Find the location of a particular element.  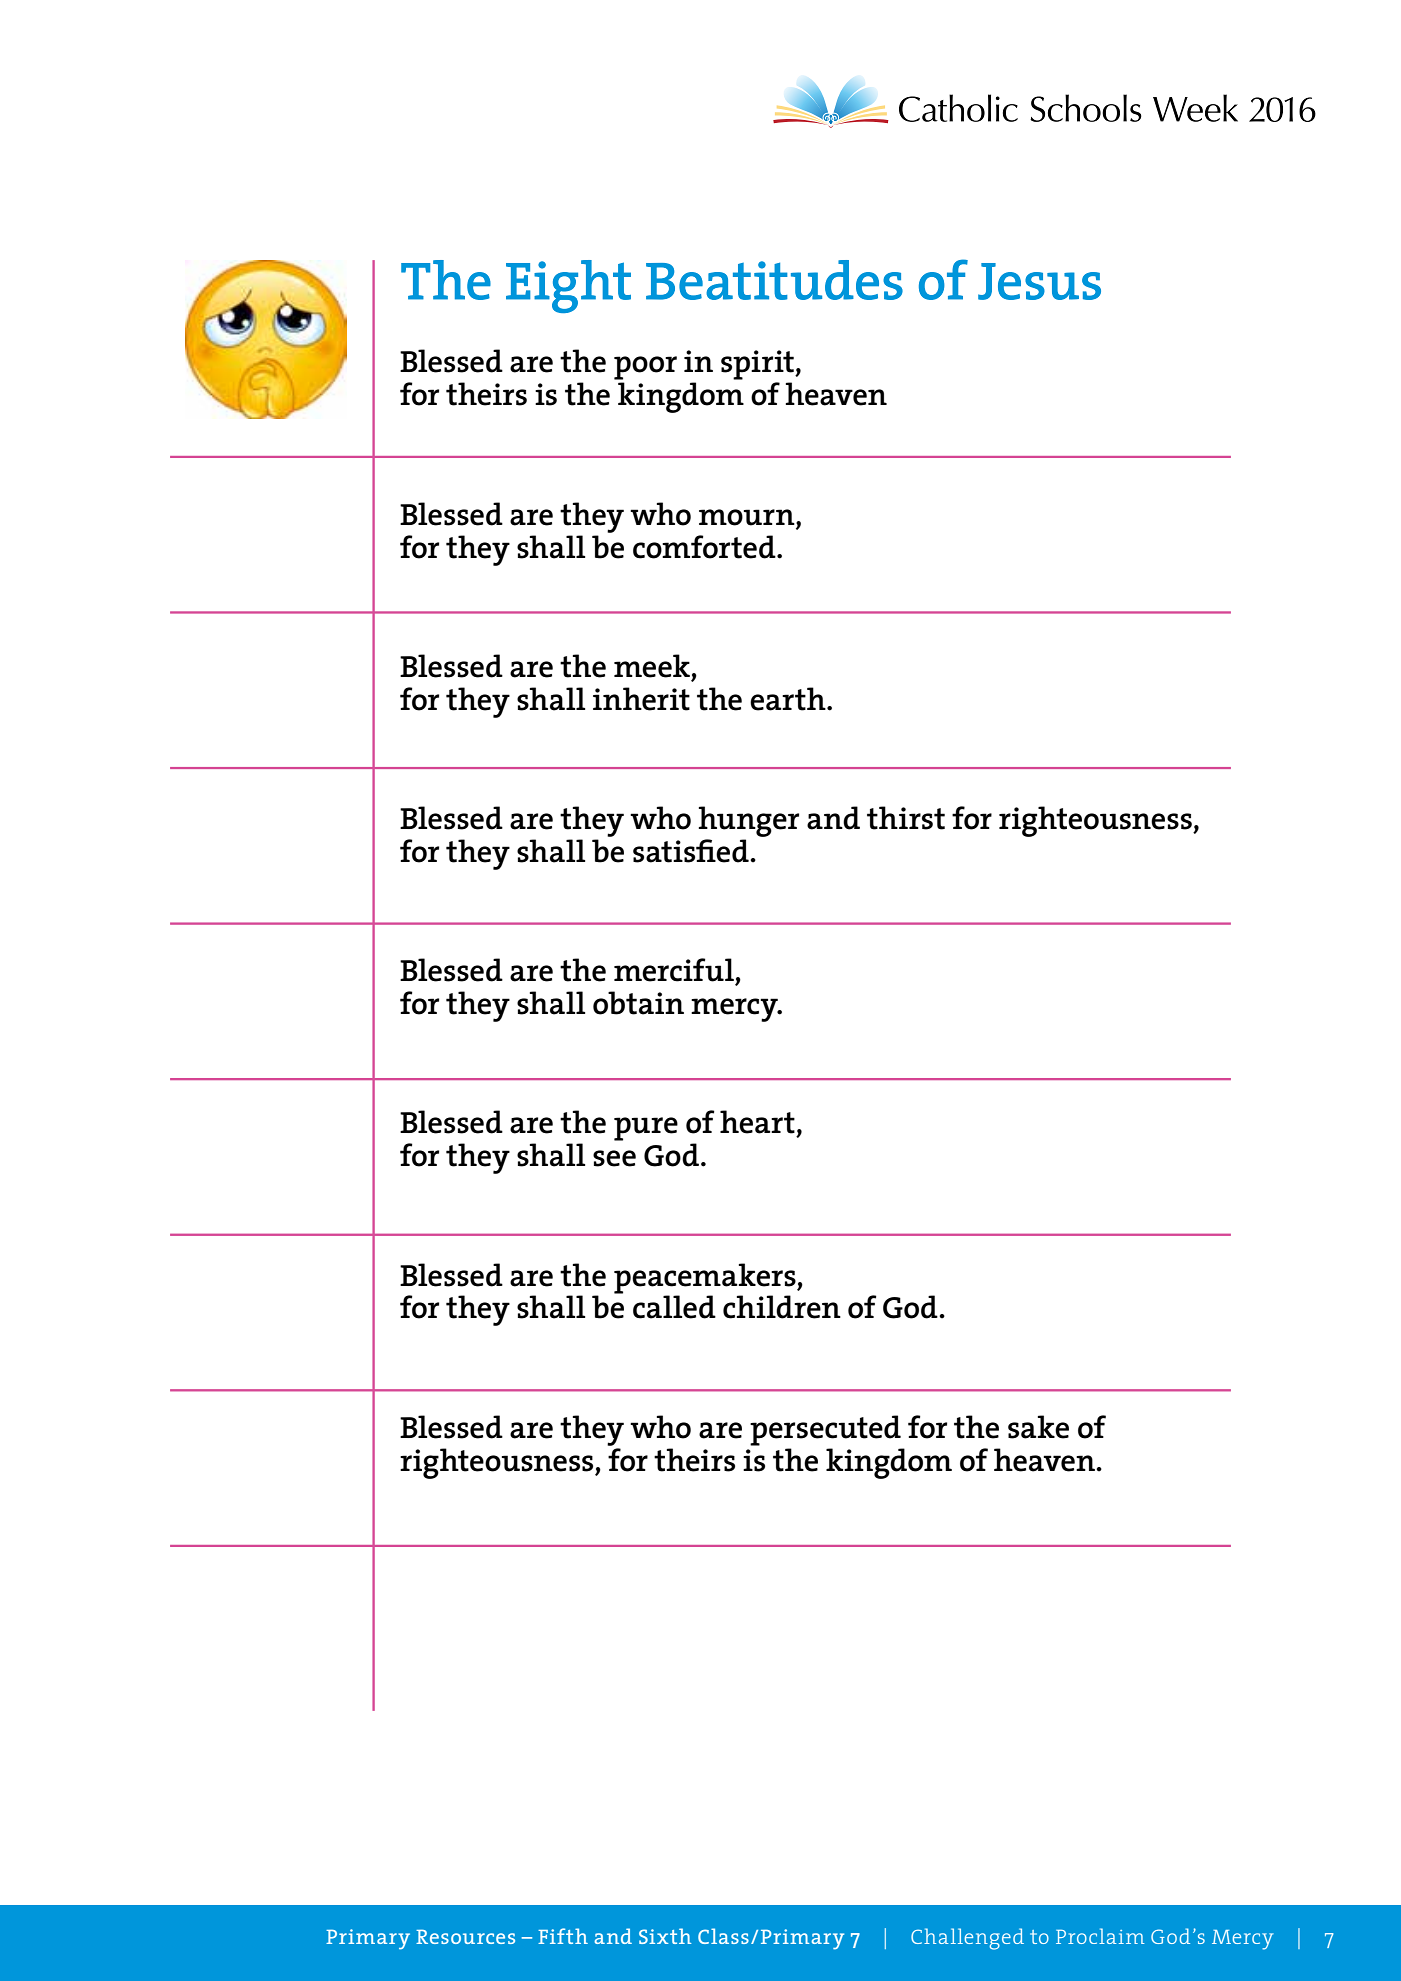

heart is located at coordinates (757, 1122).
